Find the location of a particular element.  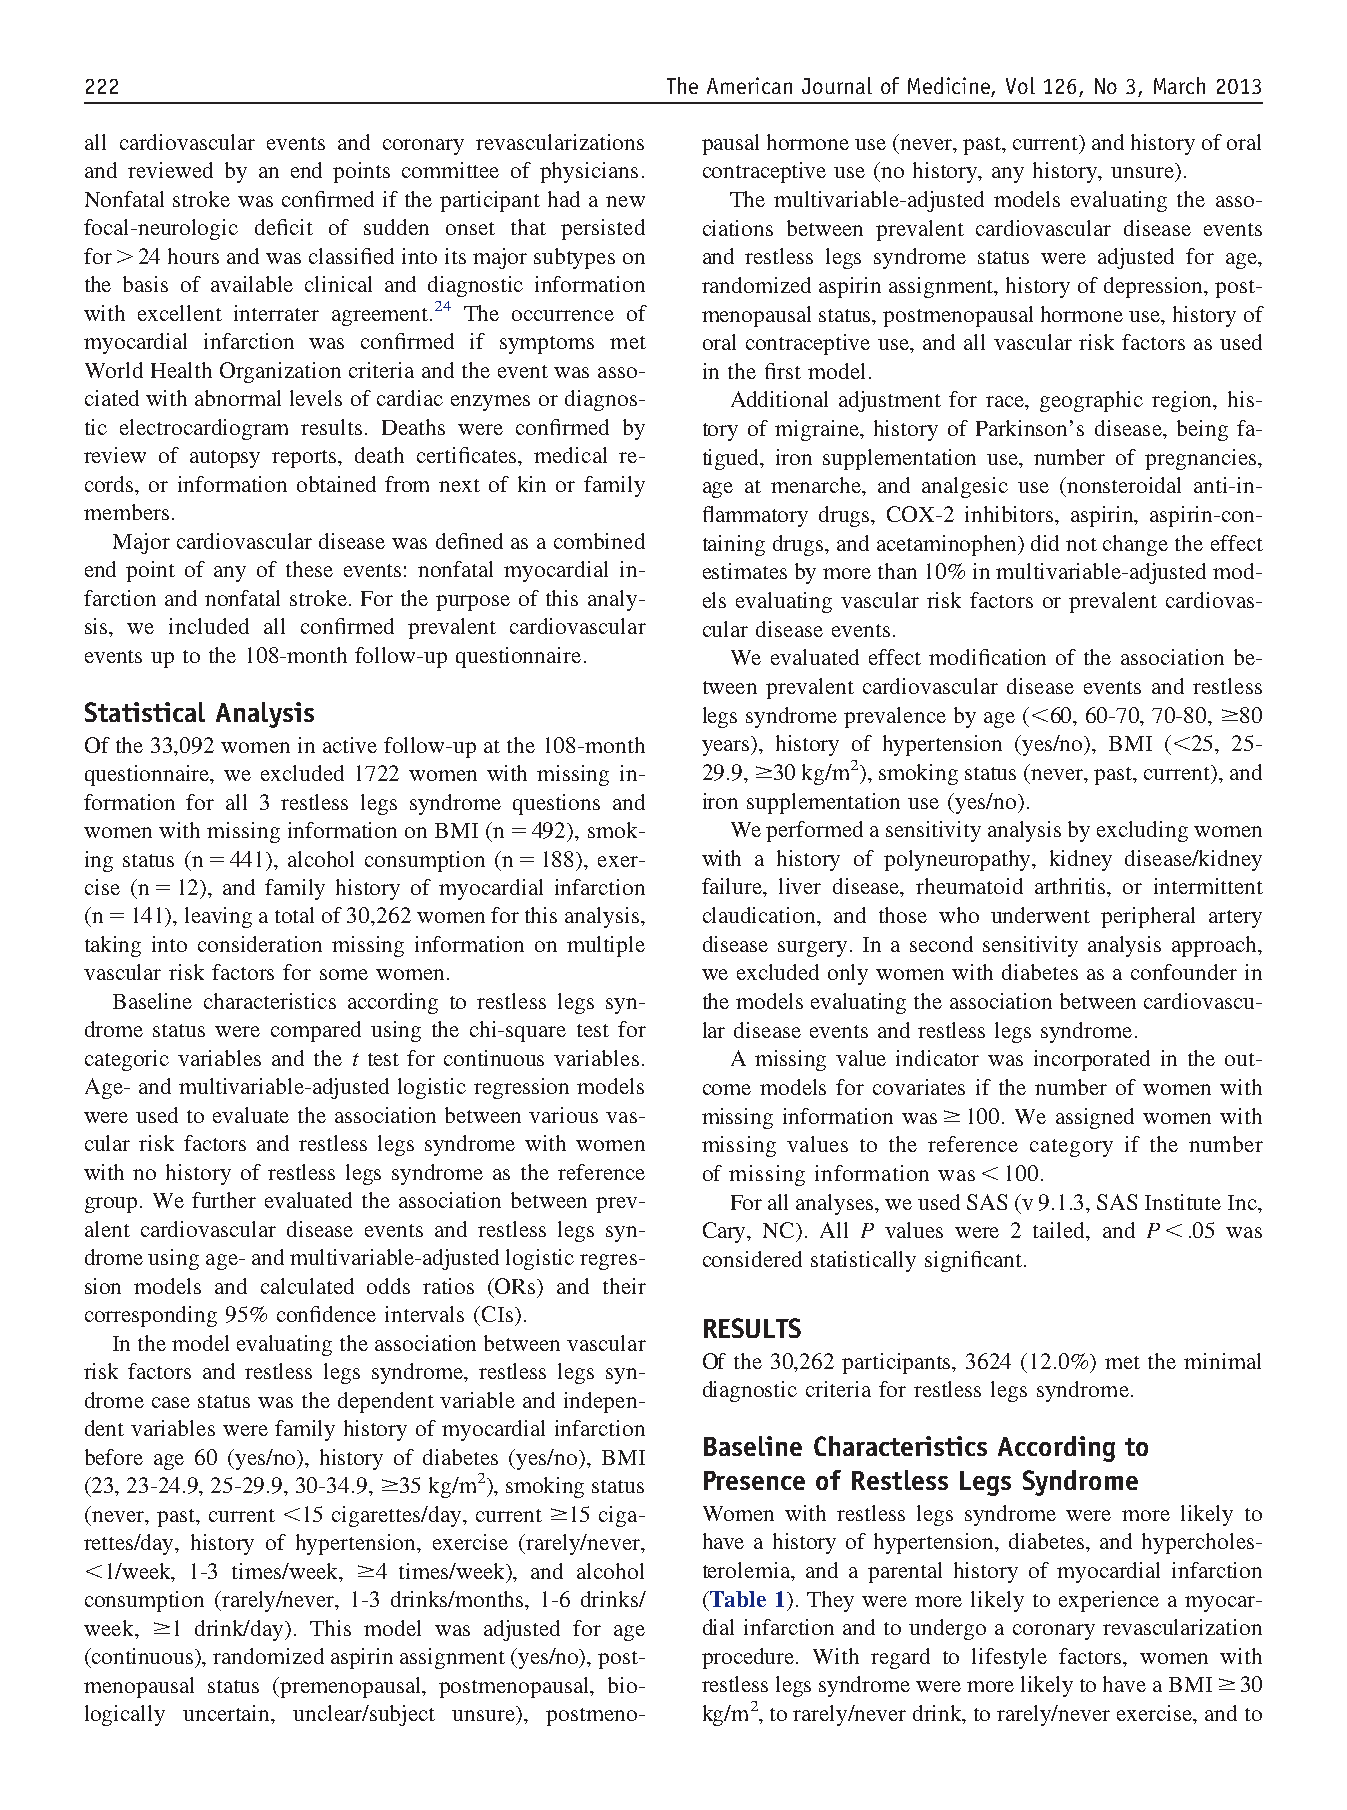

leaving is located at coordinates (218, 917).
